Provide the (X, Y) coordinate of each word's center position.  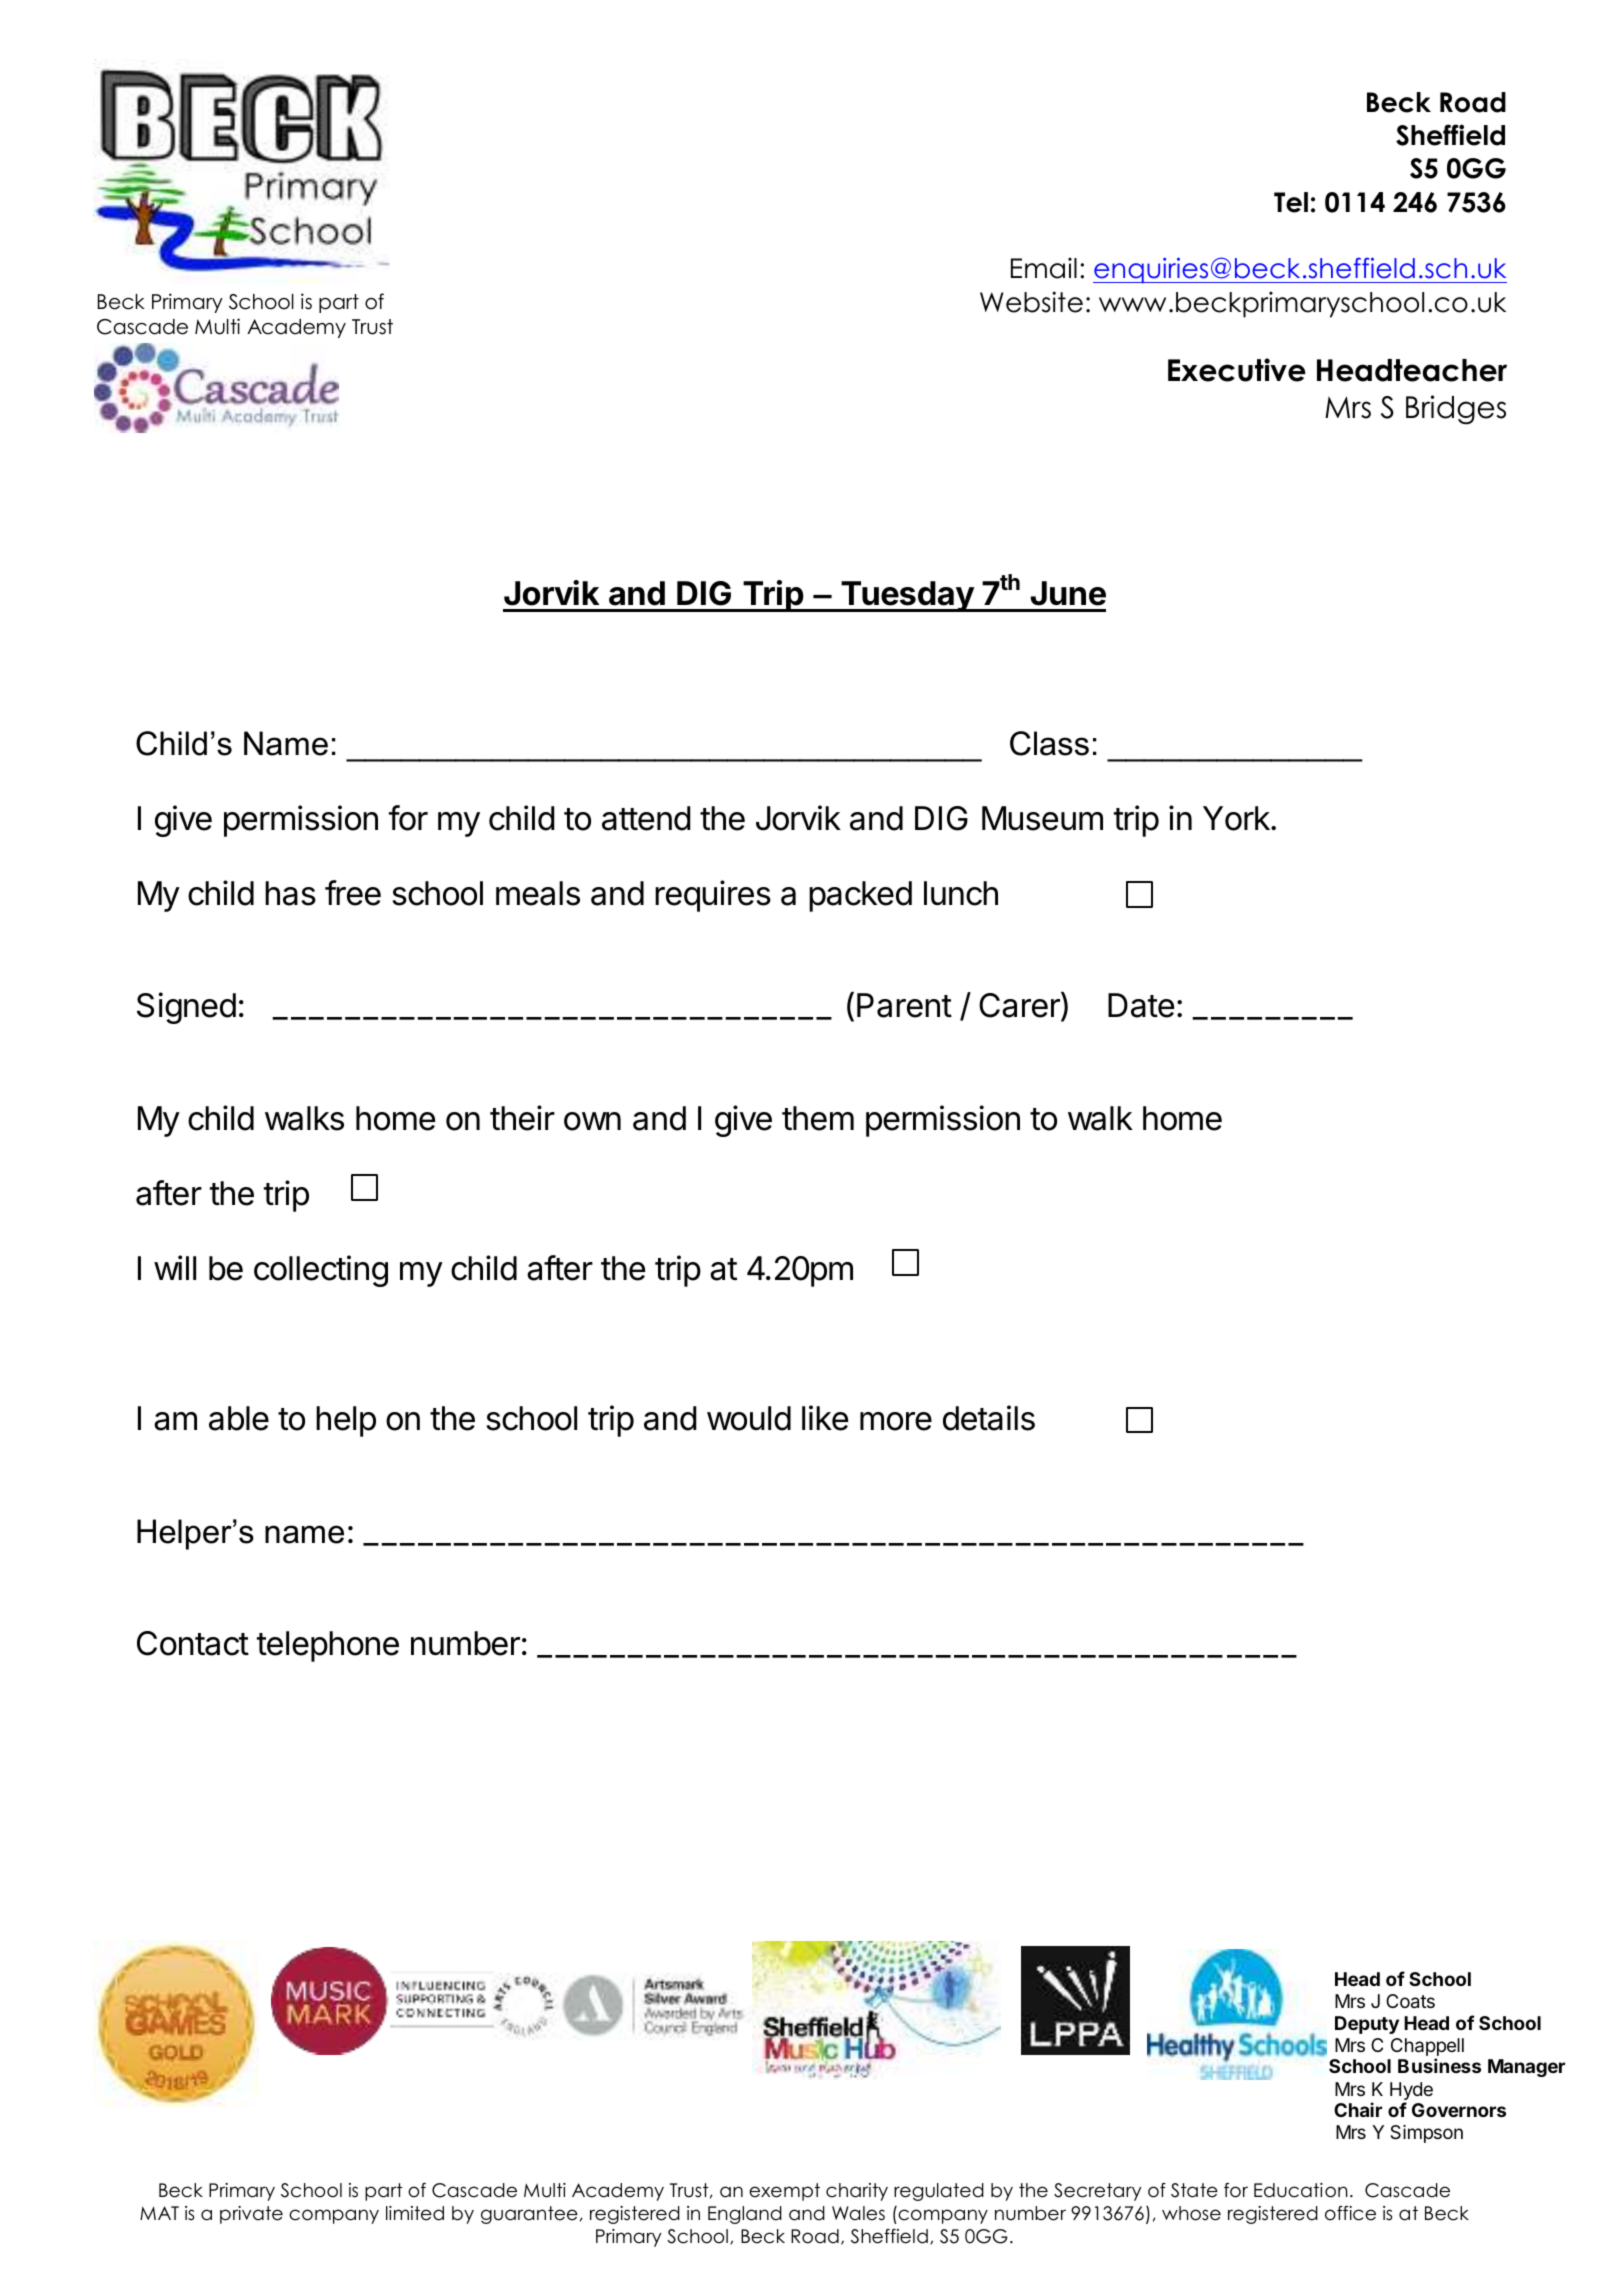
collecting (321, 1271)
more (896, 1421)
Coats (1410, 2001)
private (251, 2215)
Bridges (1456, 410)
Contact (193, 1643)
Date (1141, 1005)
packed (860, 896)
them (818, 1118)
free (353, 893)
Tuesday (907, 596)
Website (1031, 302)
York (1237, 818)
